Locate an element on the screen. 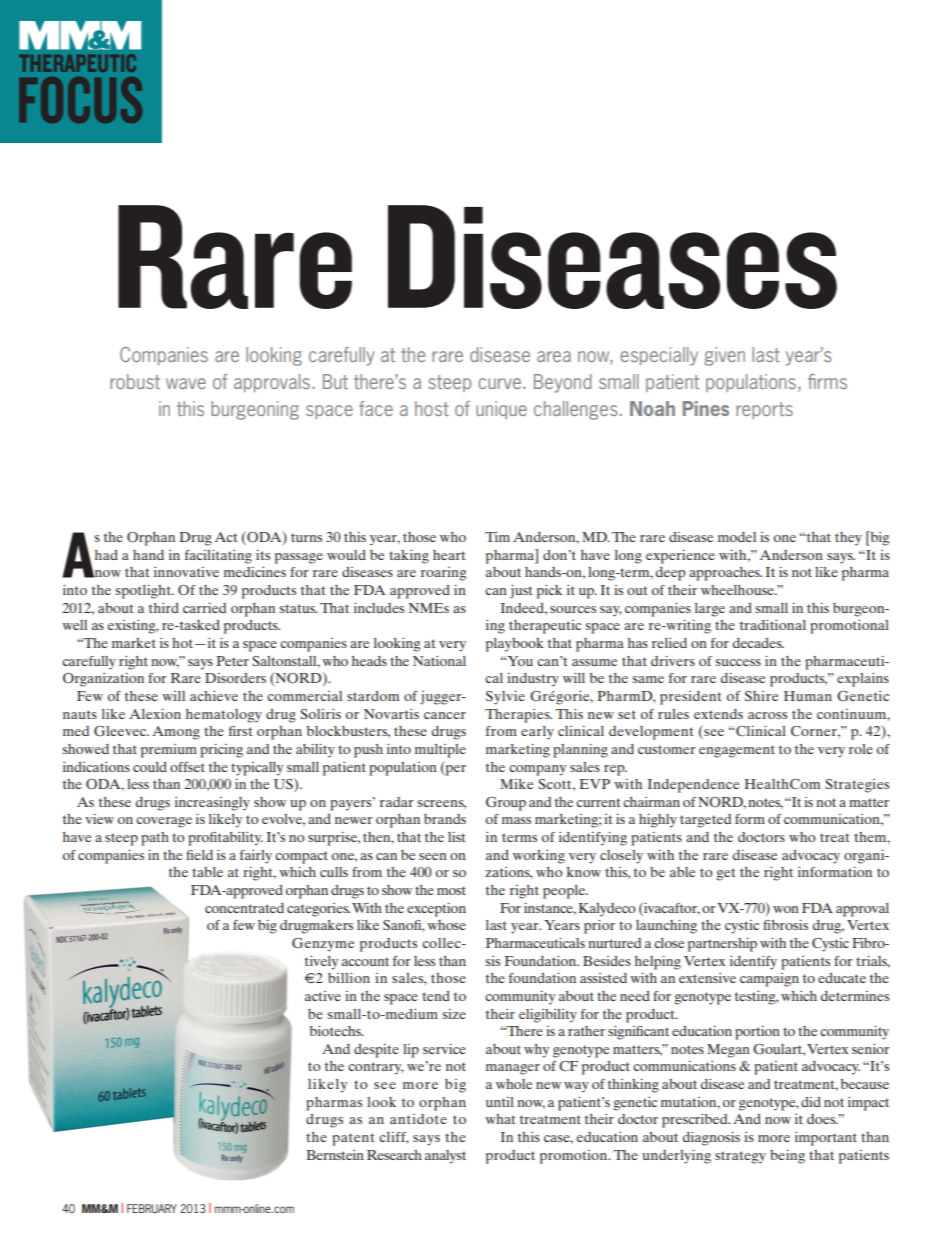  model is located at coordinates (737, 537).
